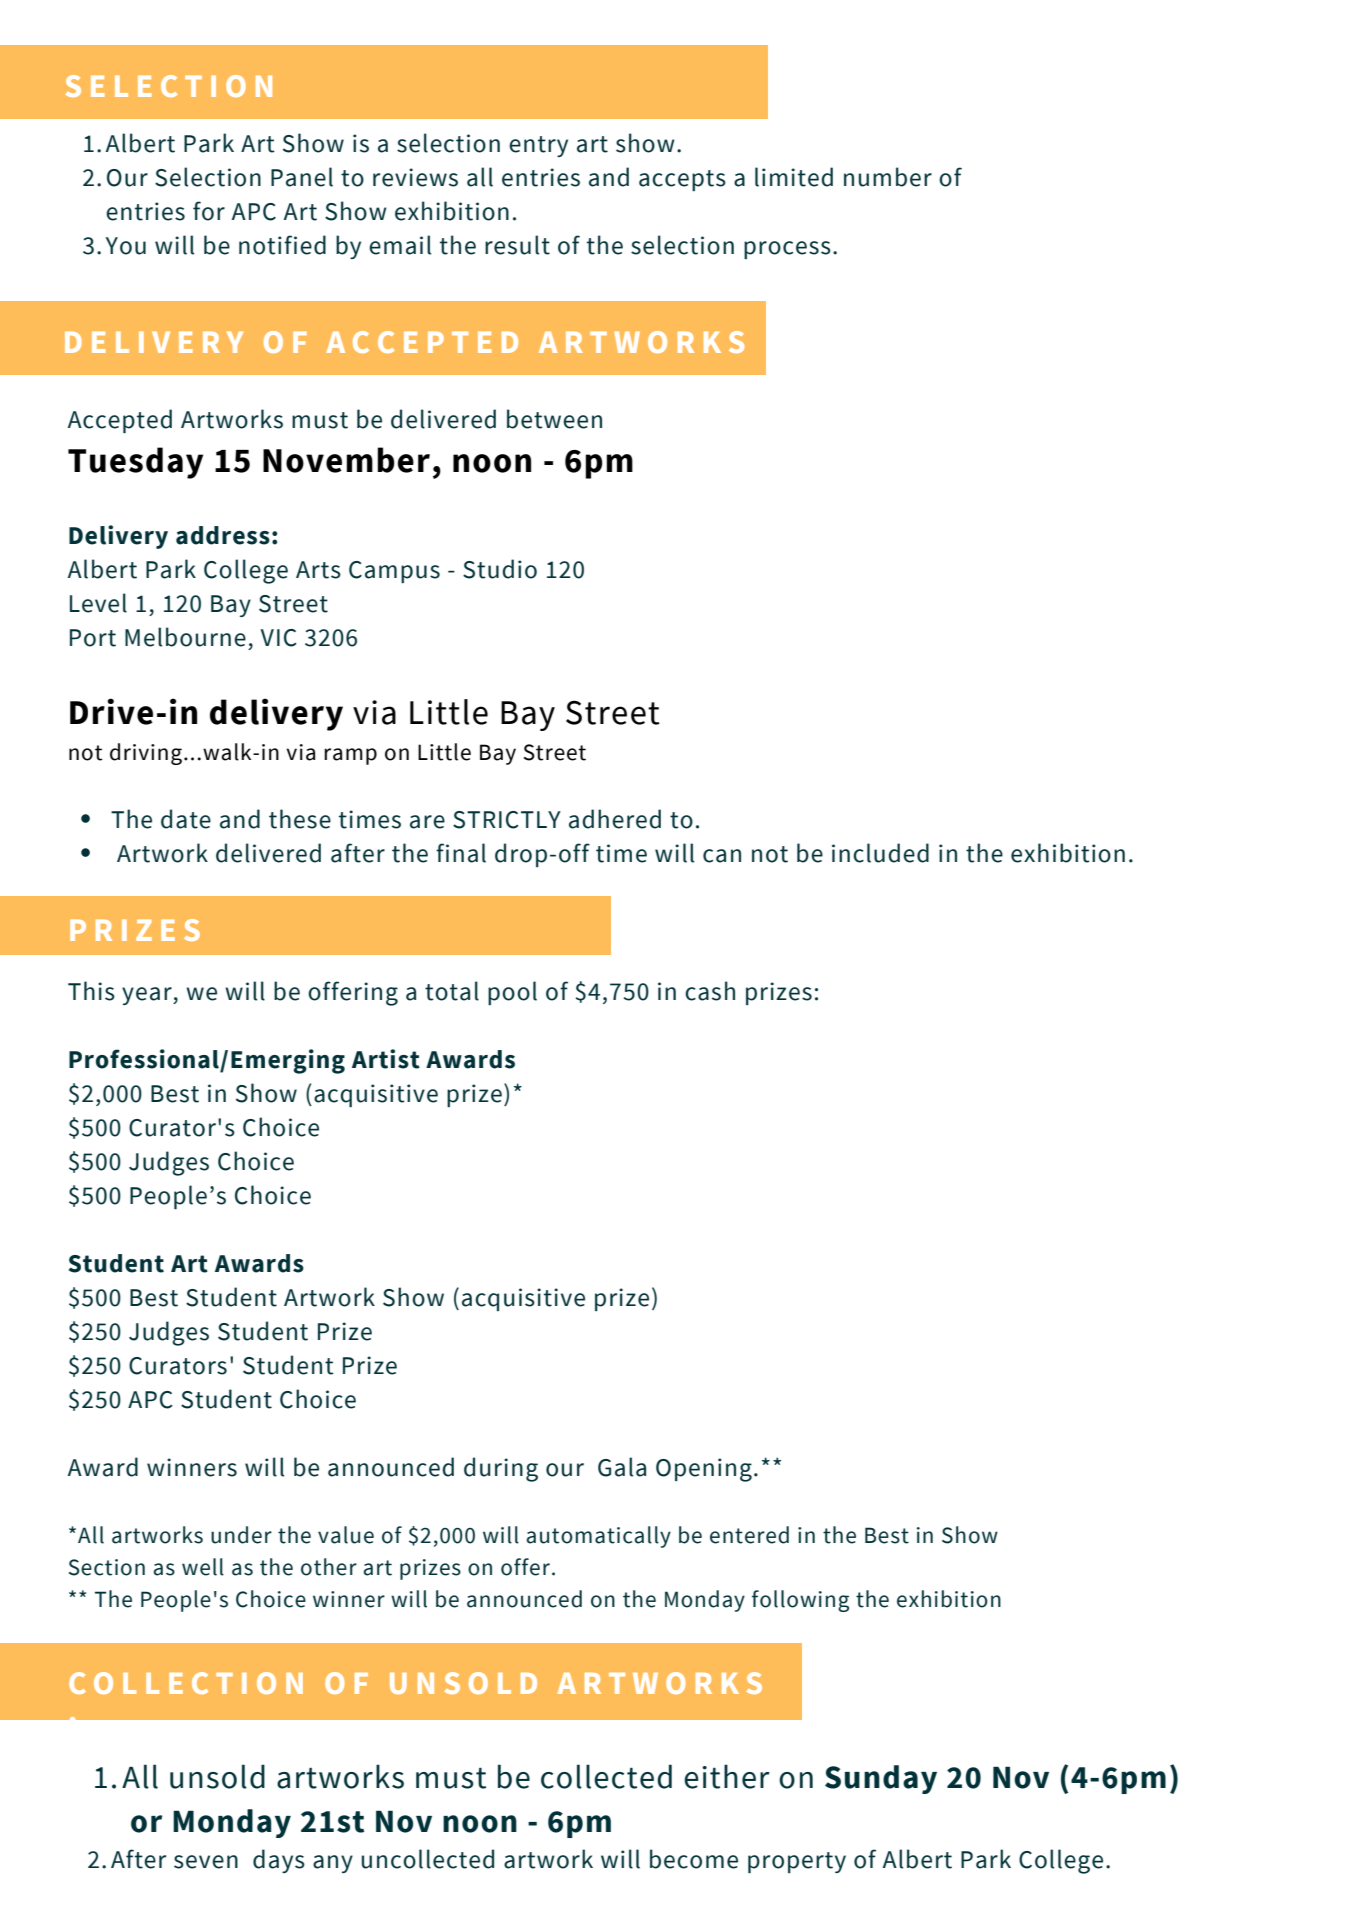  What do you see at coordinates (722, 856) in the screenshot?
I see `can` at bounding box center [722, 856].
